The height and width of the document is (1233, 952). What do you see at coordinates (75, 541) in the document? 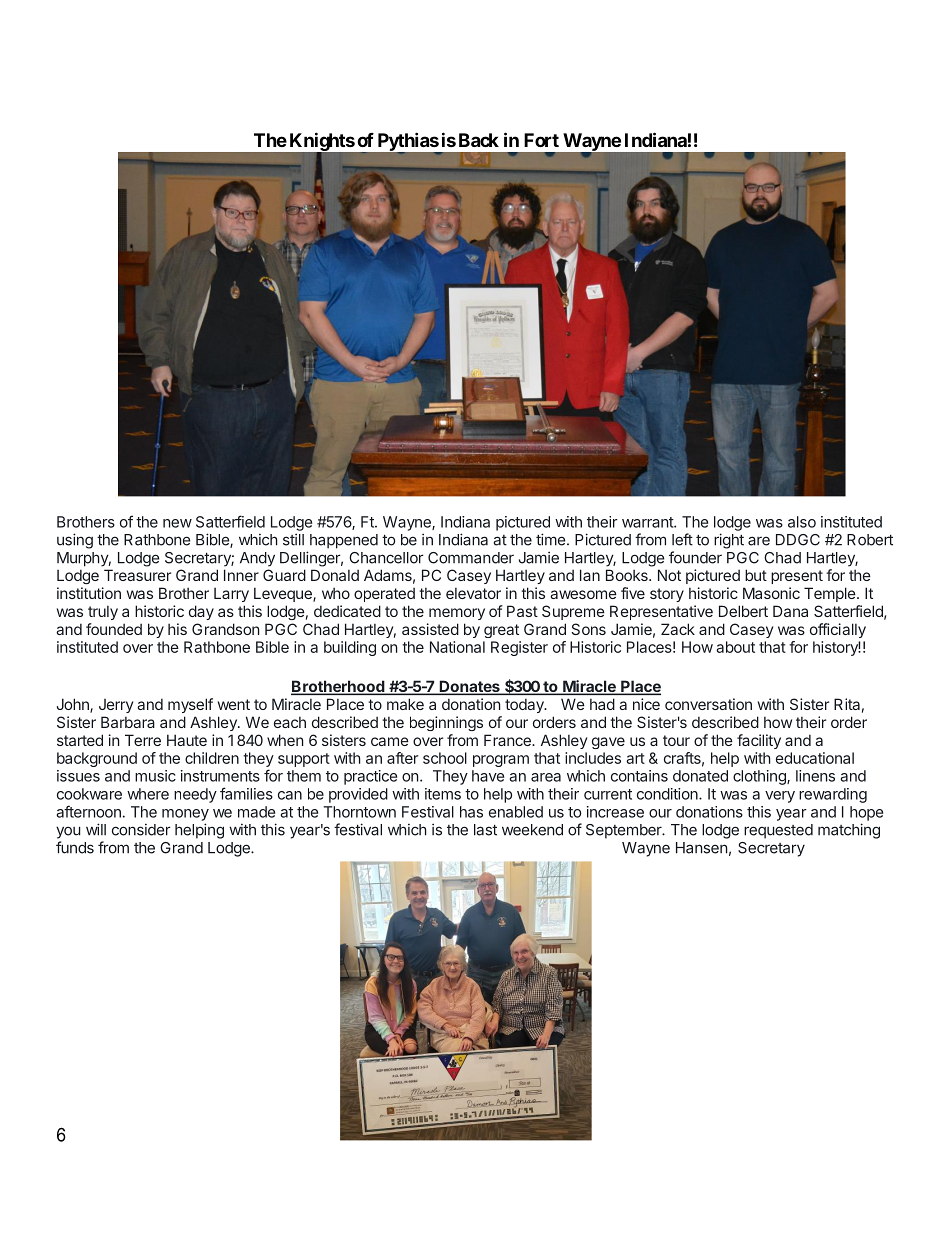
I see `using` at bounding box center [75, 541].
